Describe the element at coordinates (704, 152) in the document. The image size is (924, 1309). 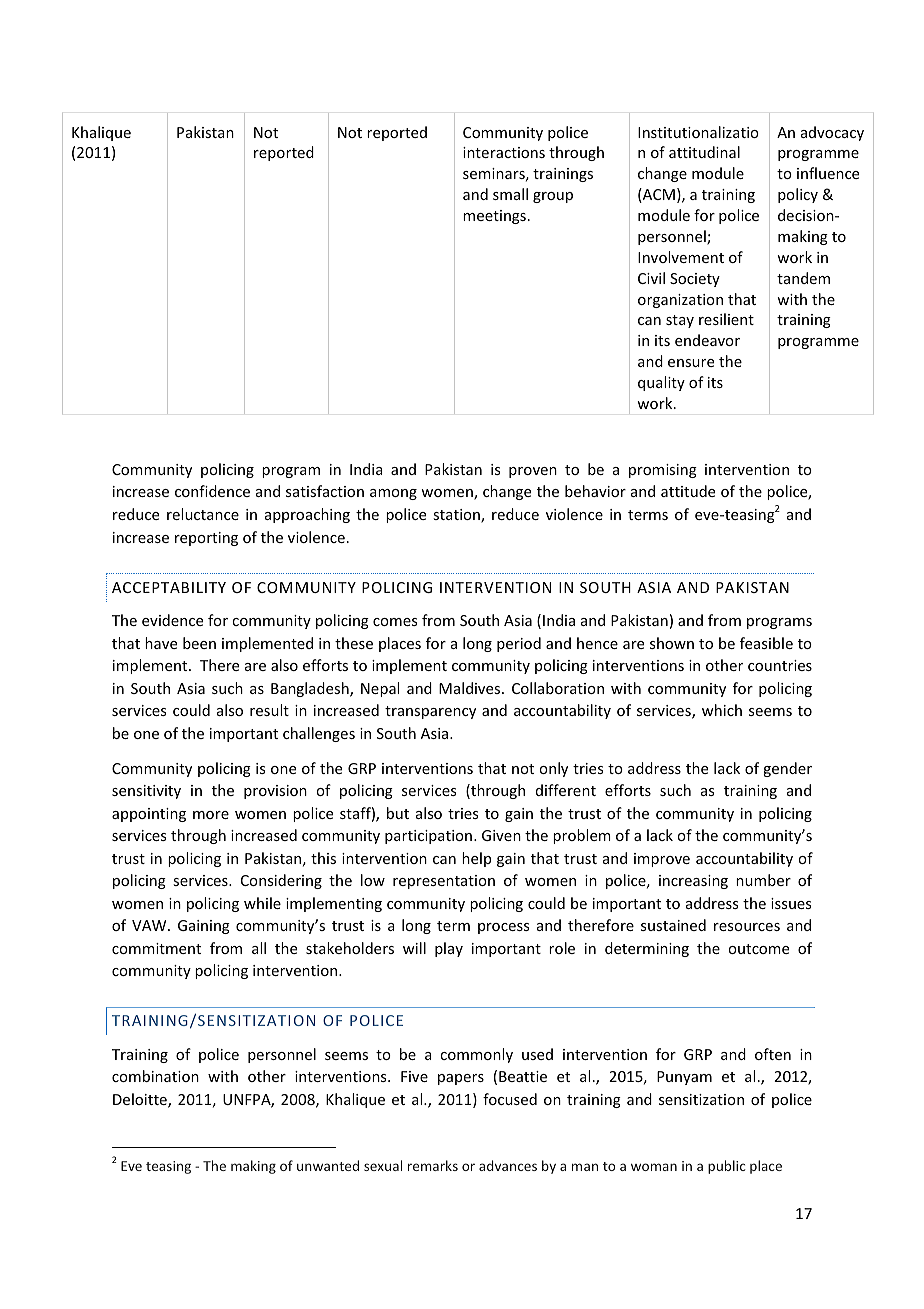
I see `attitudinal` at that location.
